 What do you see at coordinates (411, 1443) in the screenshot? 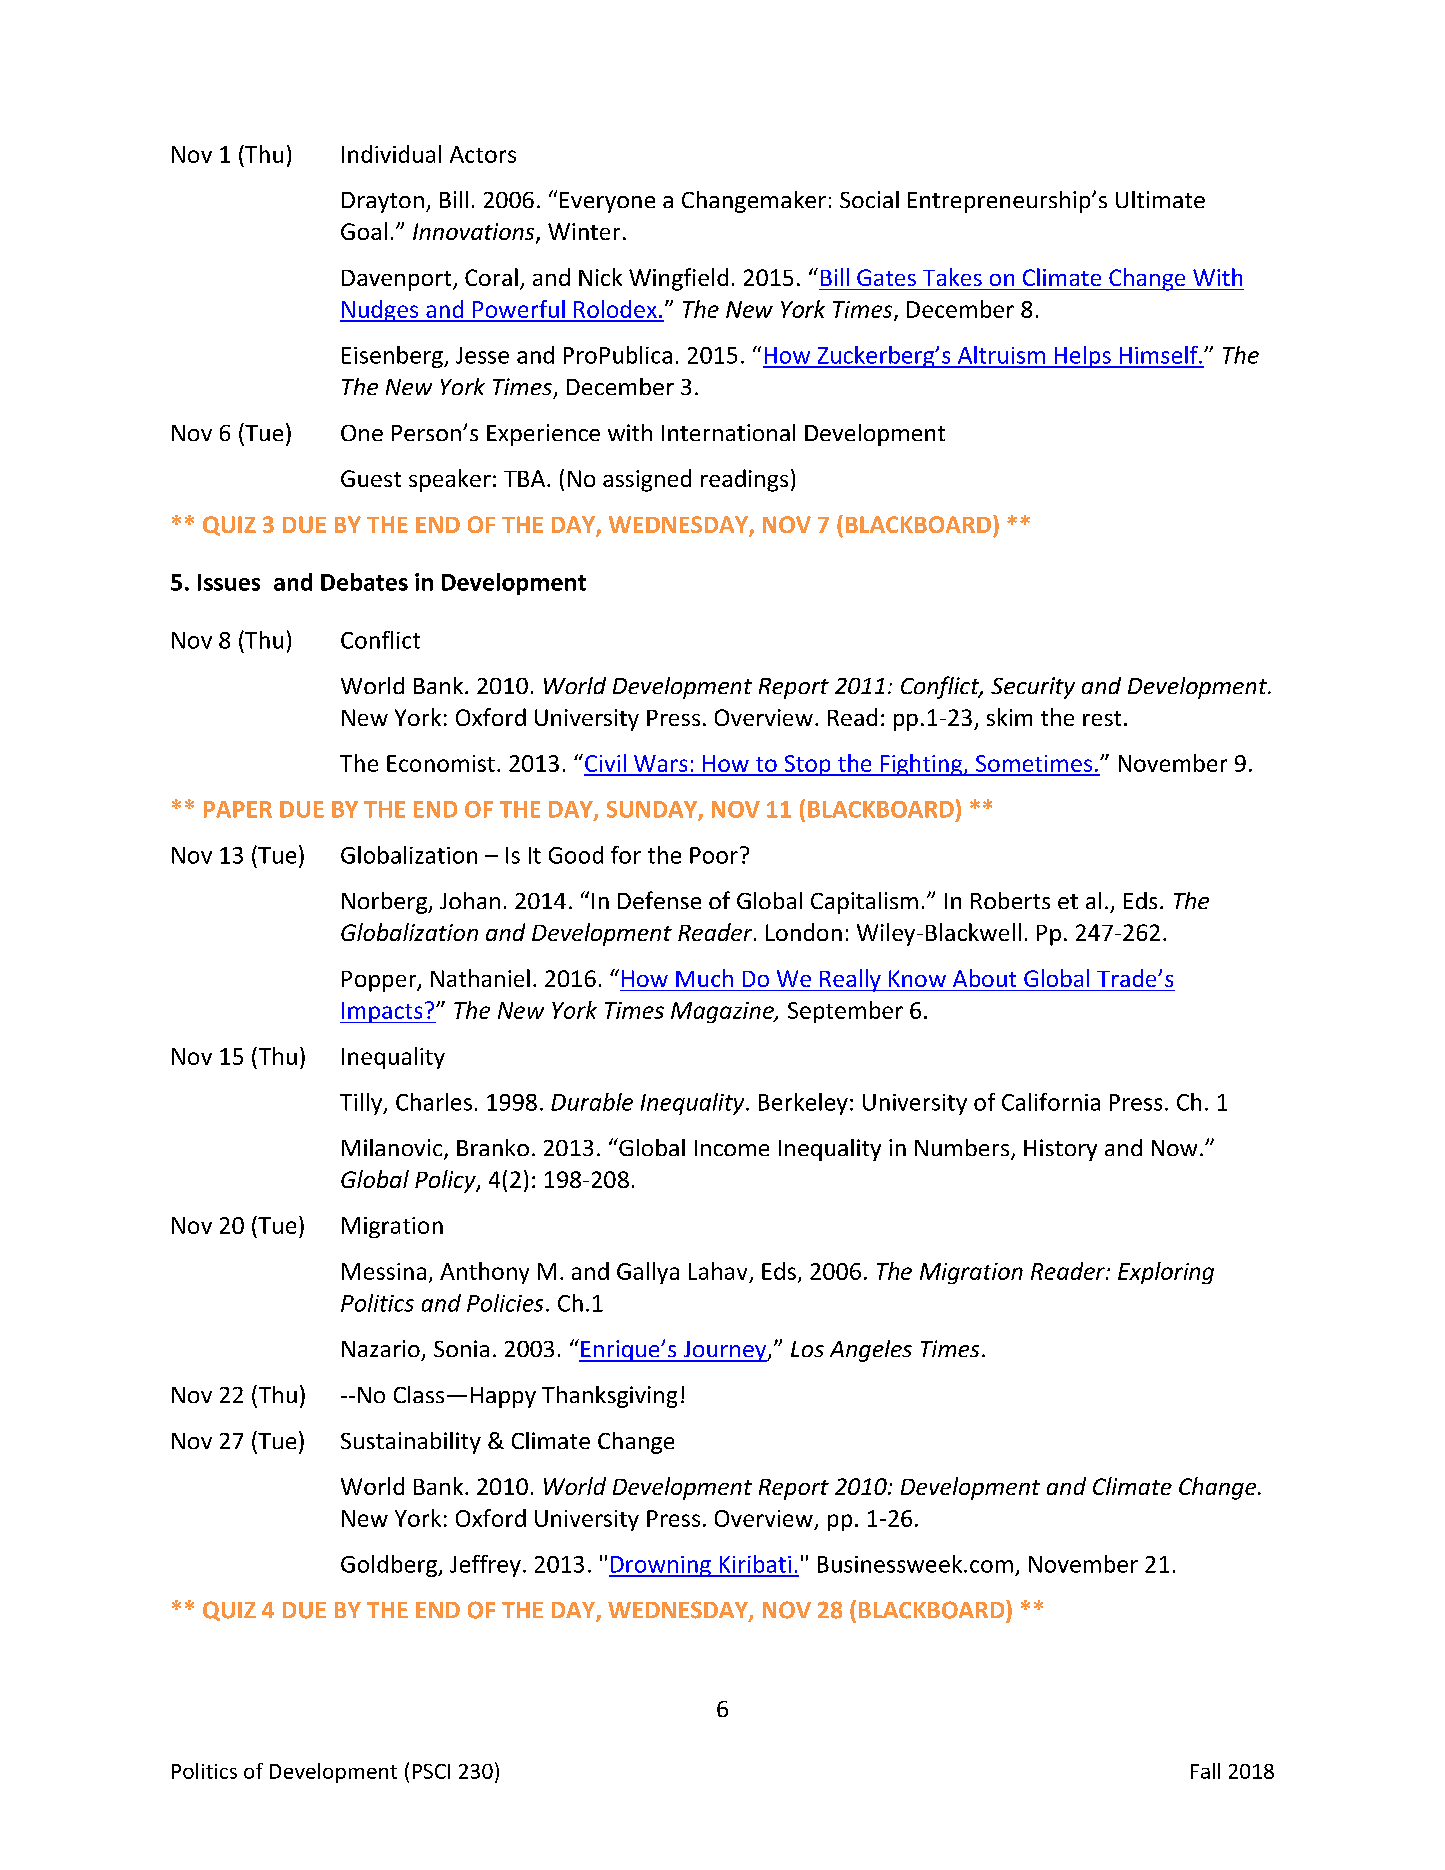
I see `Sustainability` at bounding box center [411, 1443].
